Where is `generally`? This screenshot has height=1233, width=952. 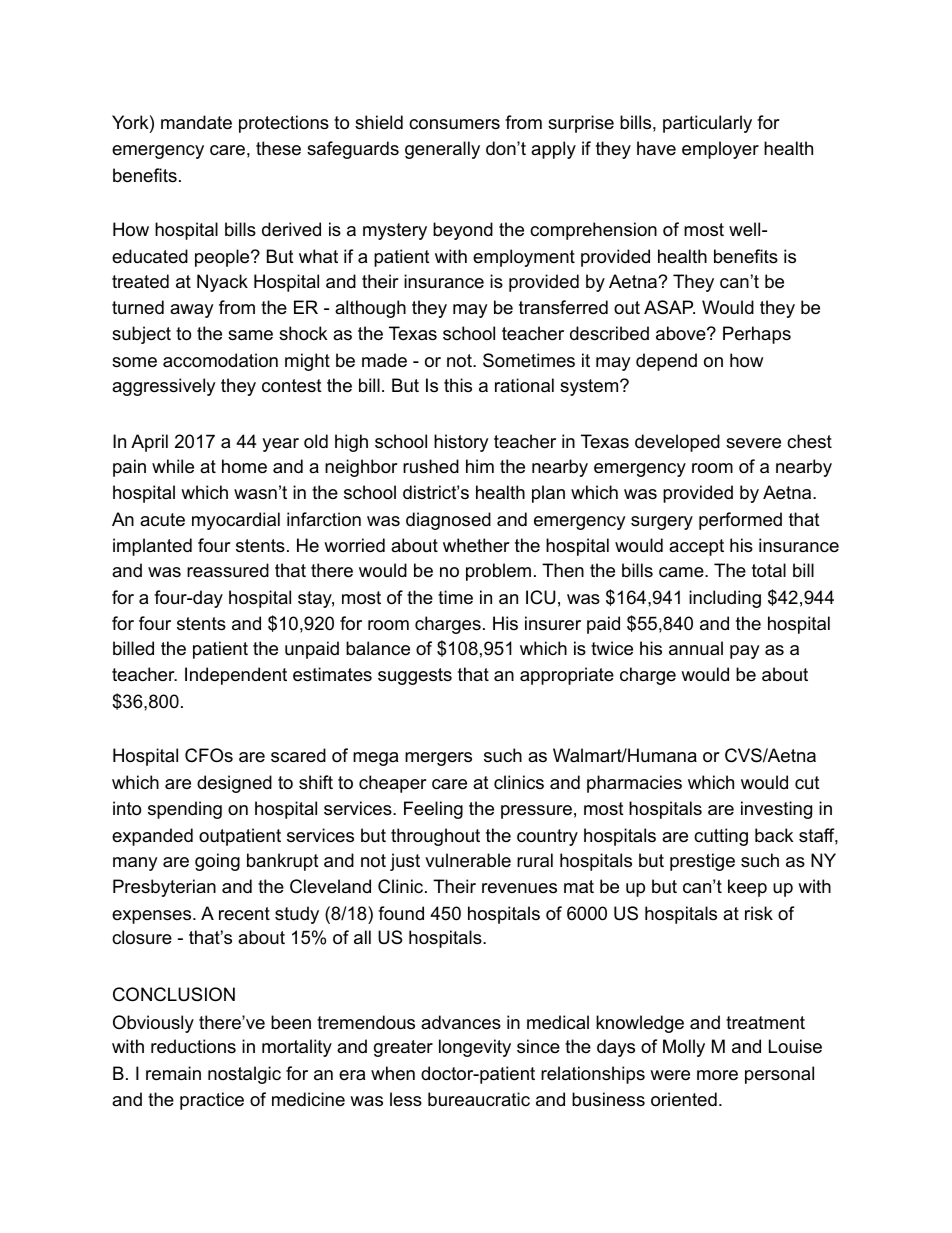
generally is located at coordinates (442, 150).
